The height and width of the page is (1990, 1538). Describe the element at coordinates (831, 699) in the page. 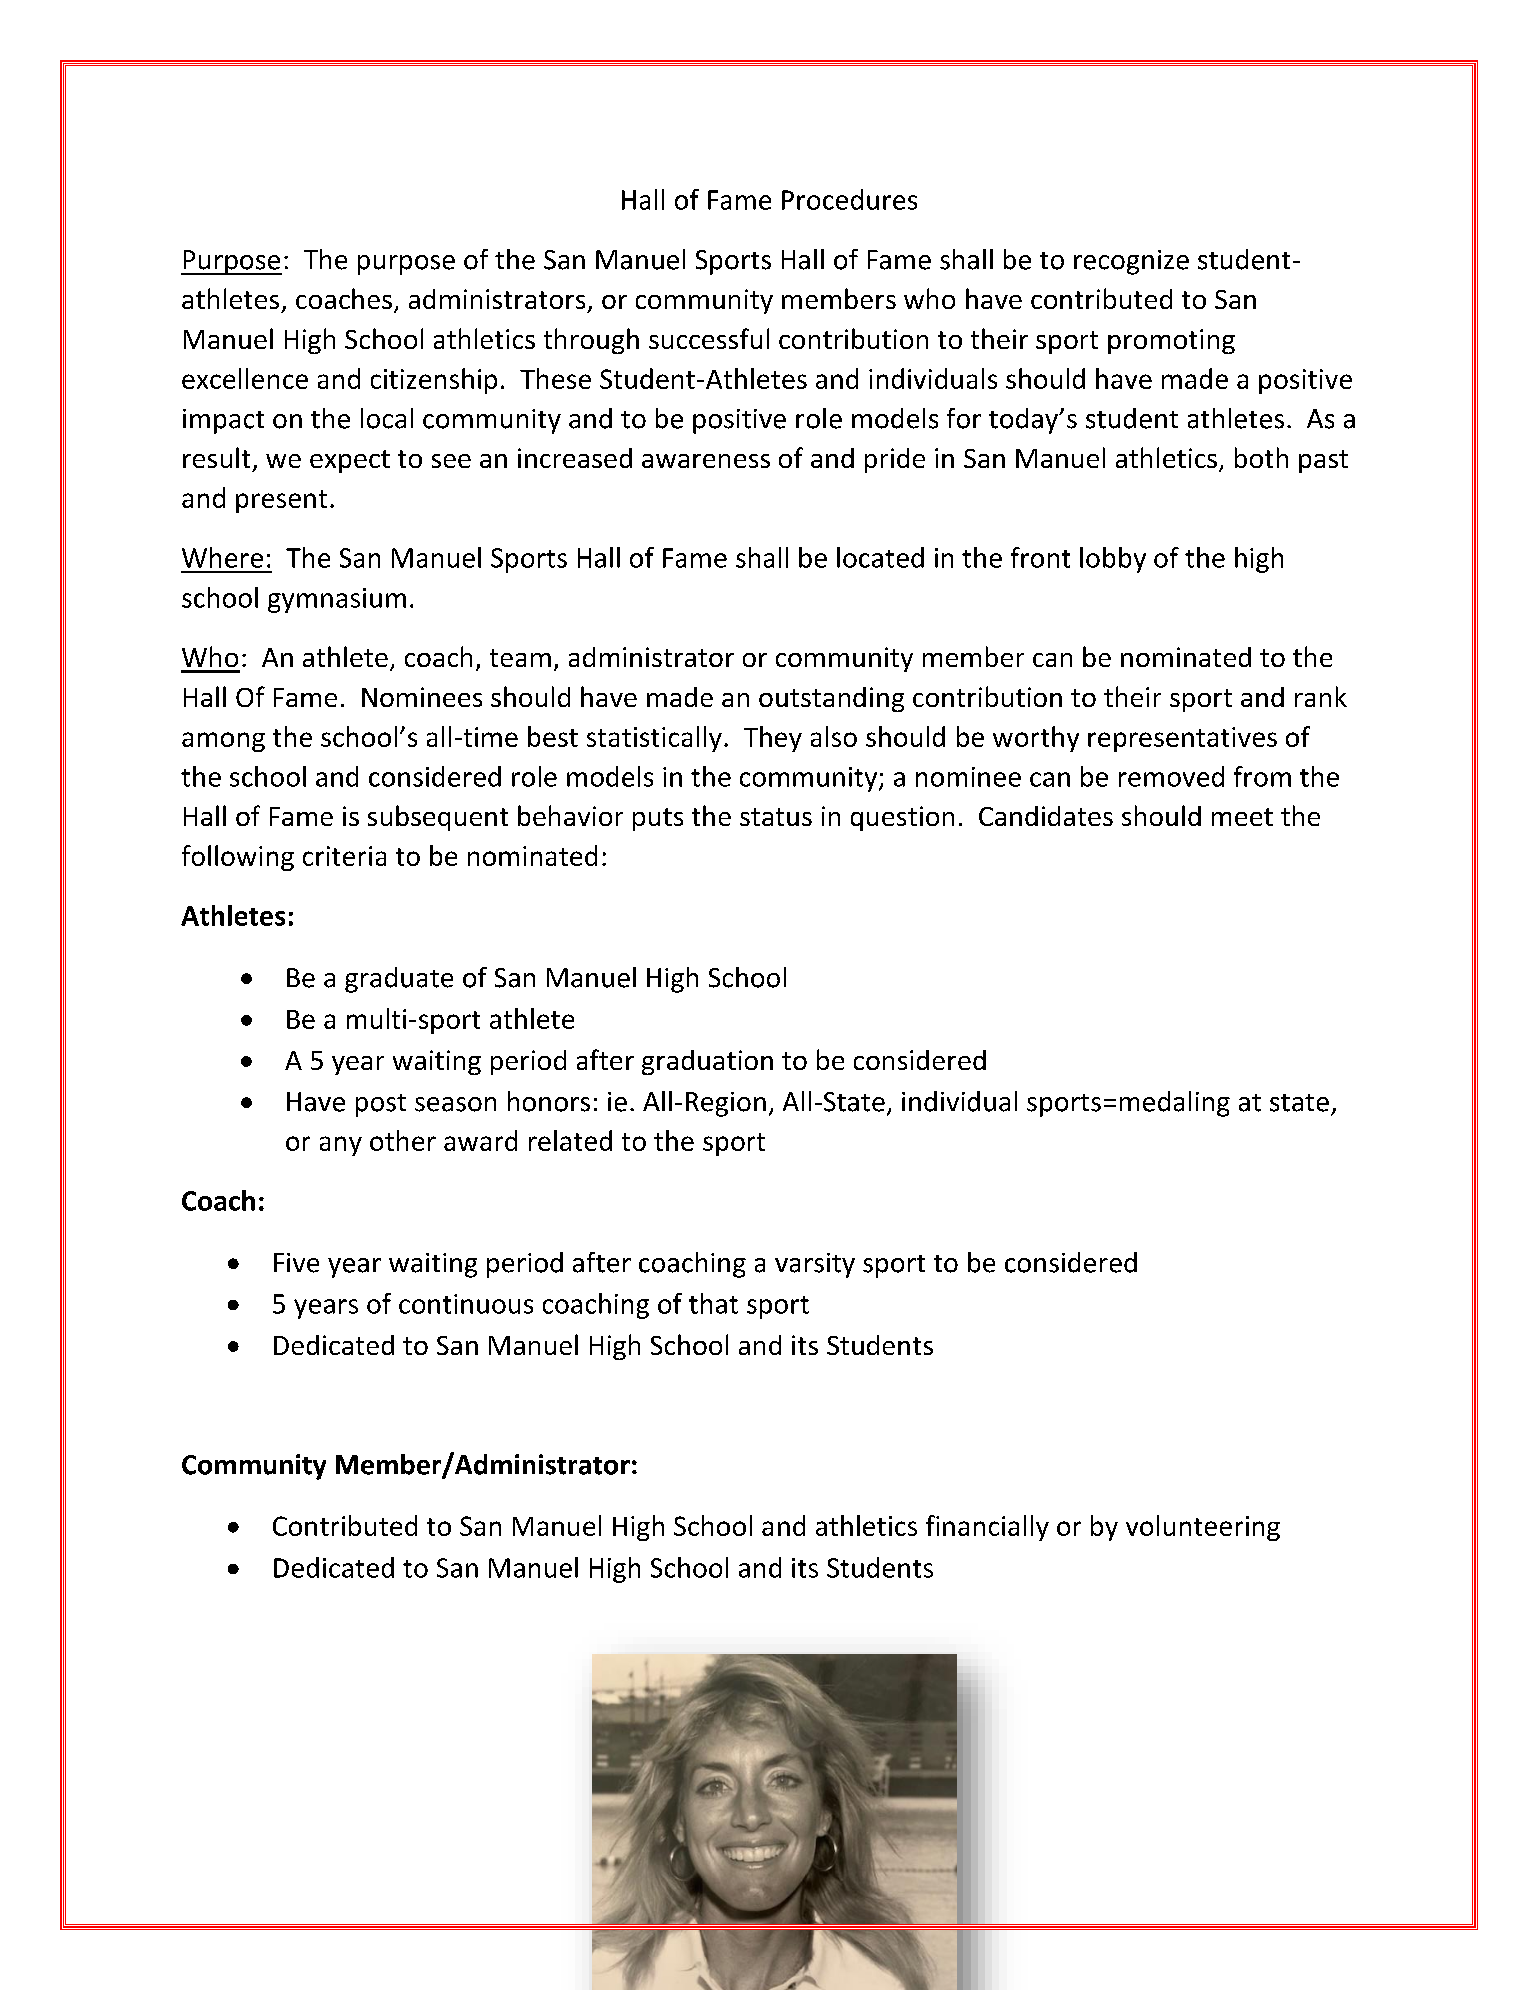

I see `outstanding` at that location.
